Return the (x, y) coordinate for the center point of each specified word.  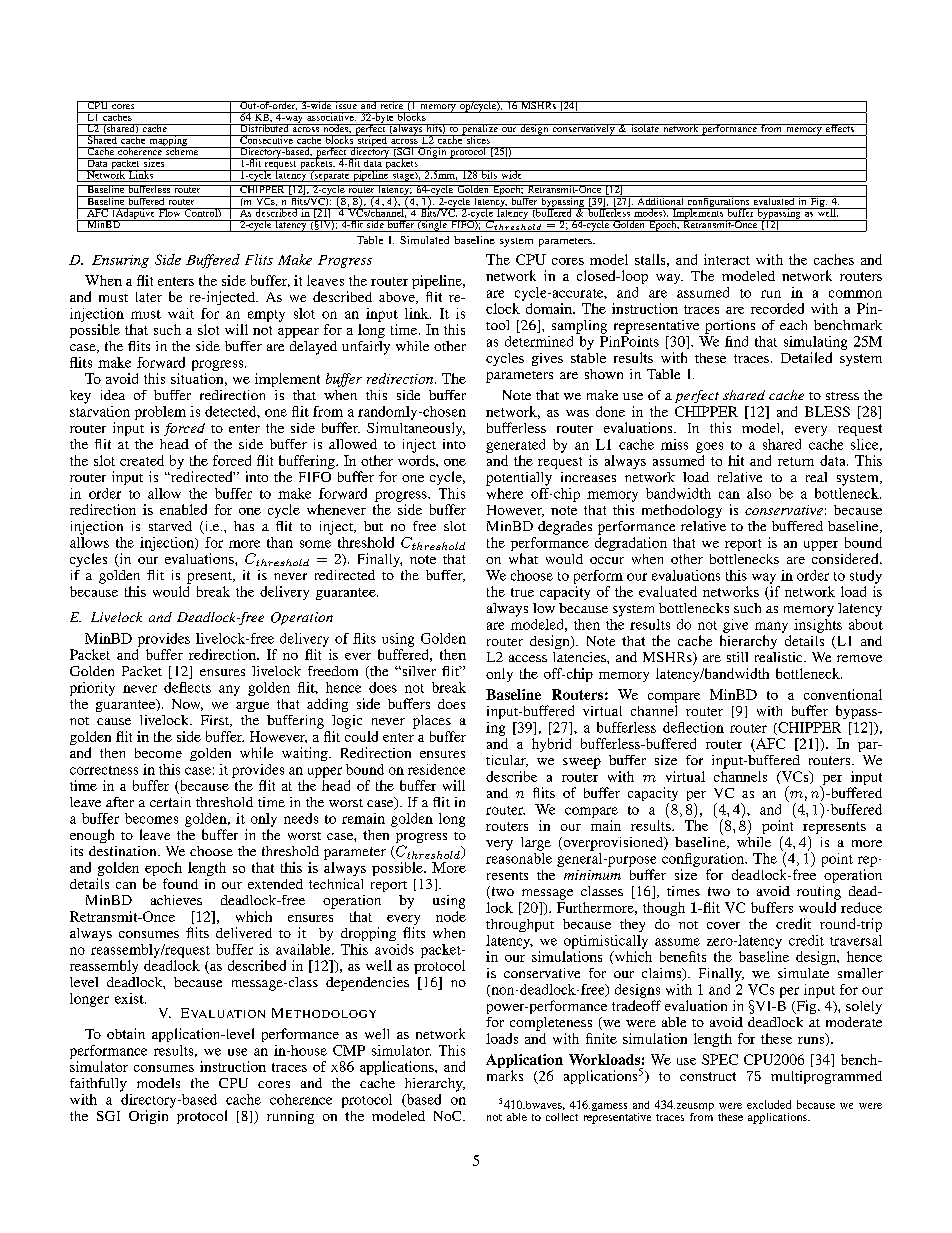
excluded (769, 1104)
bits (489, 174)
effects (839, 128)
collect (562, 1117)
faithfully (98, 1085)
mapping (168, 142)
